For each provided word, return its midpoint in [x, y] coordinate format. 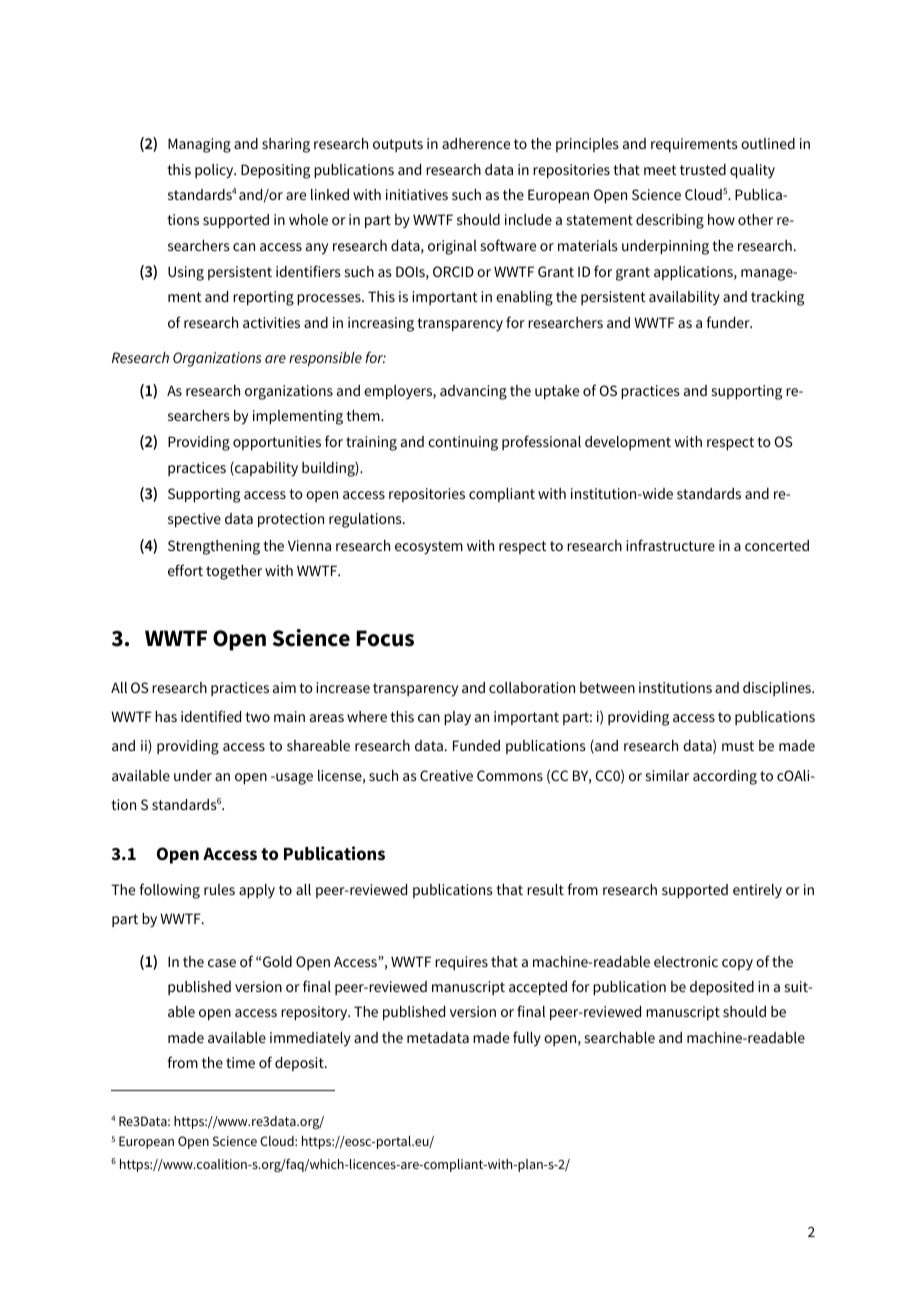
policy [215, 171]
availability [684, 298]
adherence [476, 143]
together [234, 572]
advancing [473, 392]
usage [293, 779]
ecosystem [429, 548]
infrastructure [670, 545]
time [240, 1062]
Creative [446, 775]
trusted [703, 169]
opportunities [277, 443]
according [725, 777]
